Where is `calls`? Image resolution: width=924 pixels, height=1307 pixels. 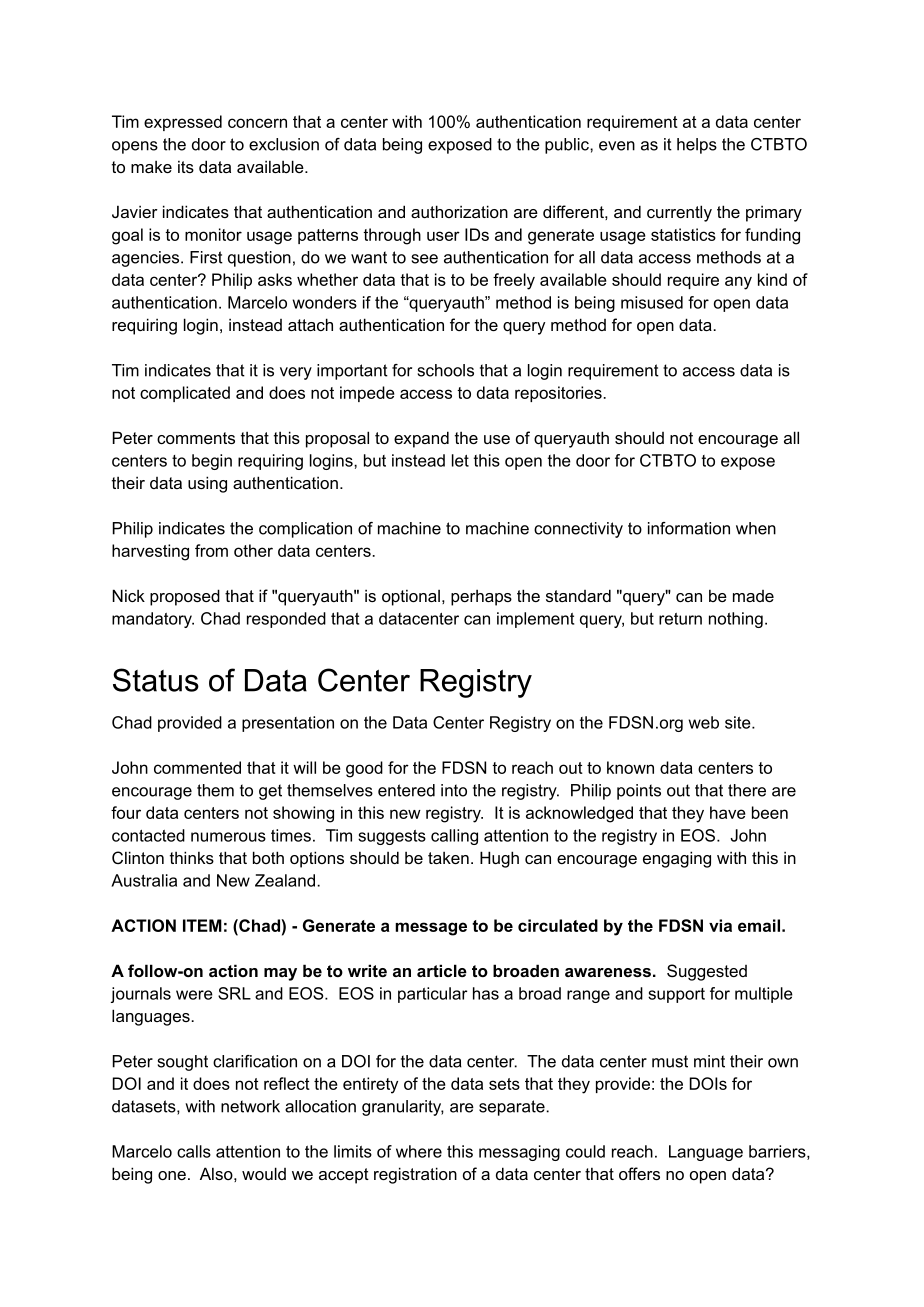 calls is located at coordinates (194, 1151).
